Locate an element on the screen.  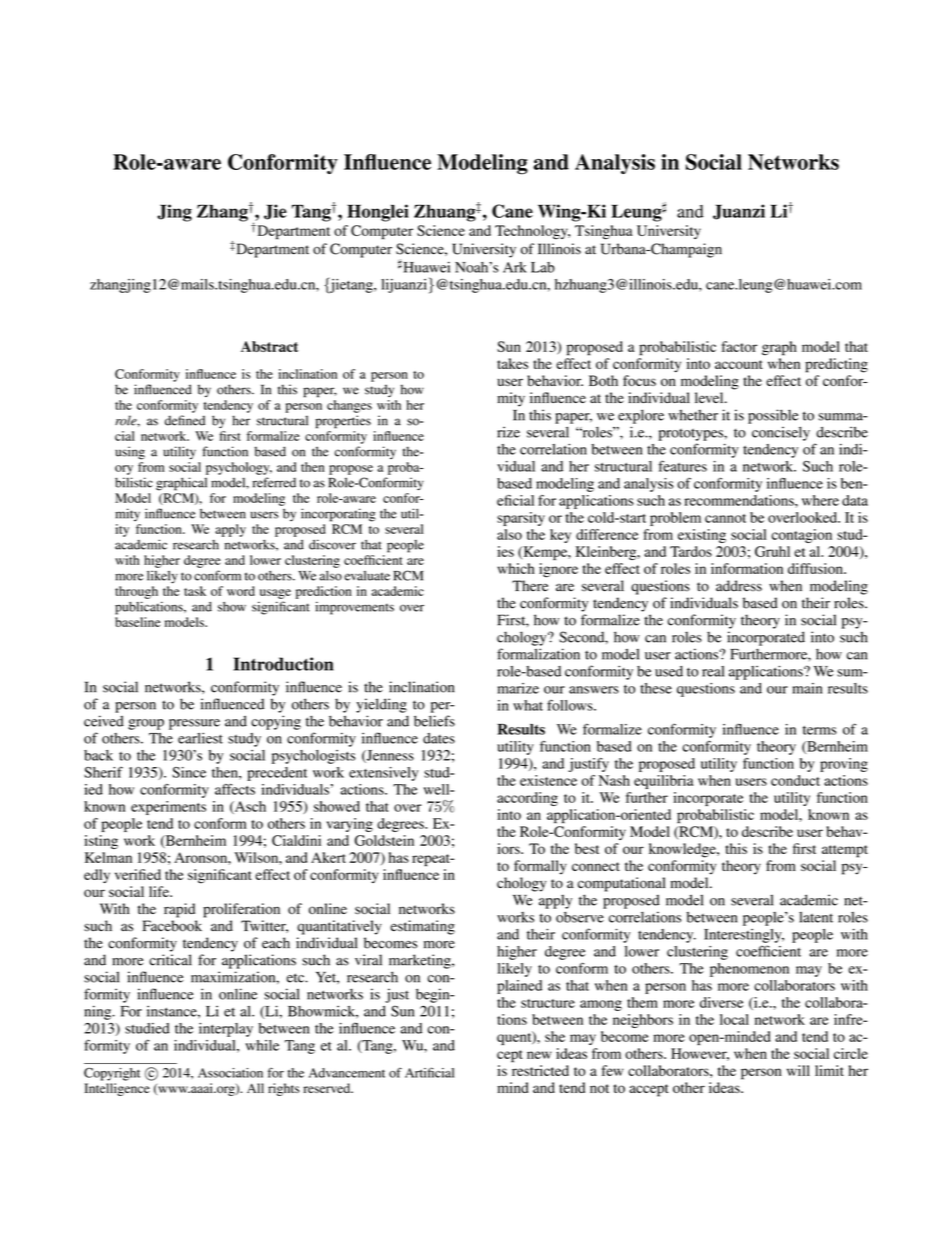
beliefs is located at coordinates (434, 721).
